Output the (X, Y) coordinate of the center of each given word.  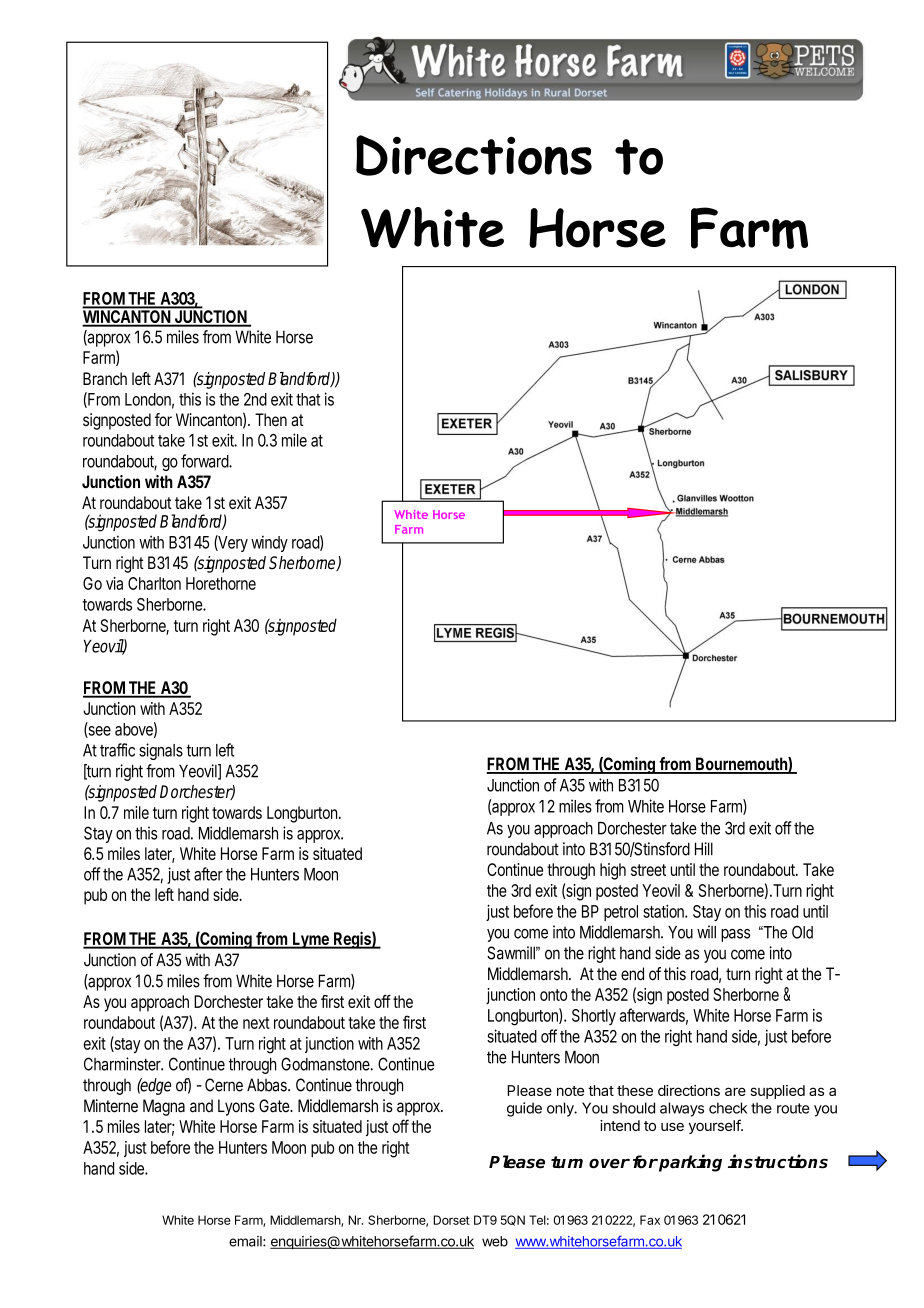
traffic (117, 750)
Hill (704, 848)
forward (205, 461)
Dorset (451, 1220)
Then (271, 419)
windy (269, 543)
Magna (164, 1107)
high (613, 871)
